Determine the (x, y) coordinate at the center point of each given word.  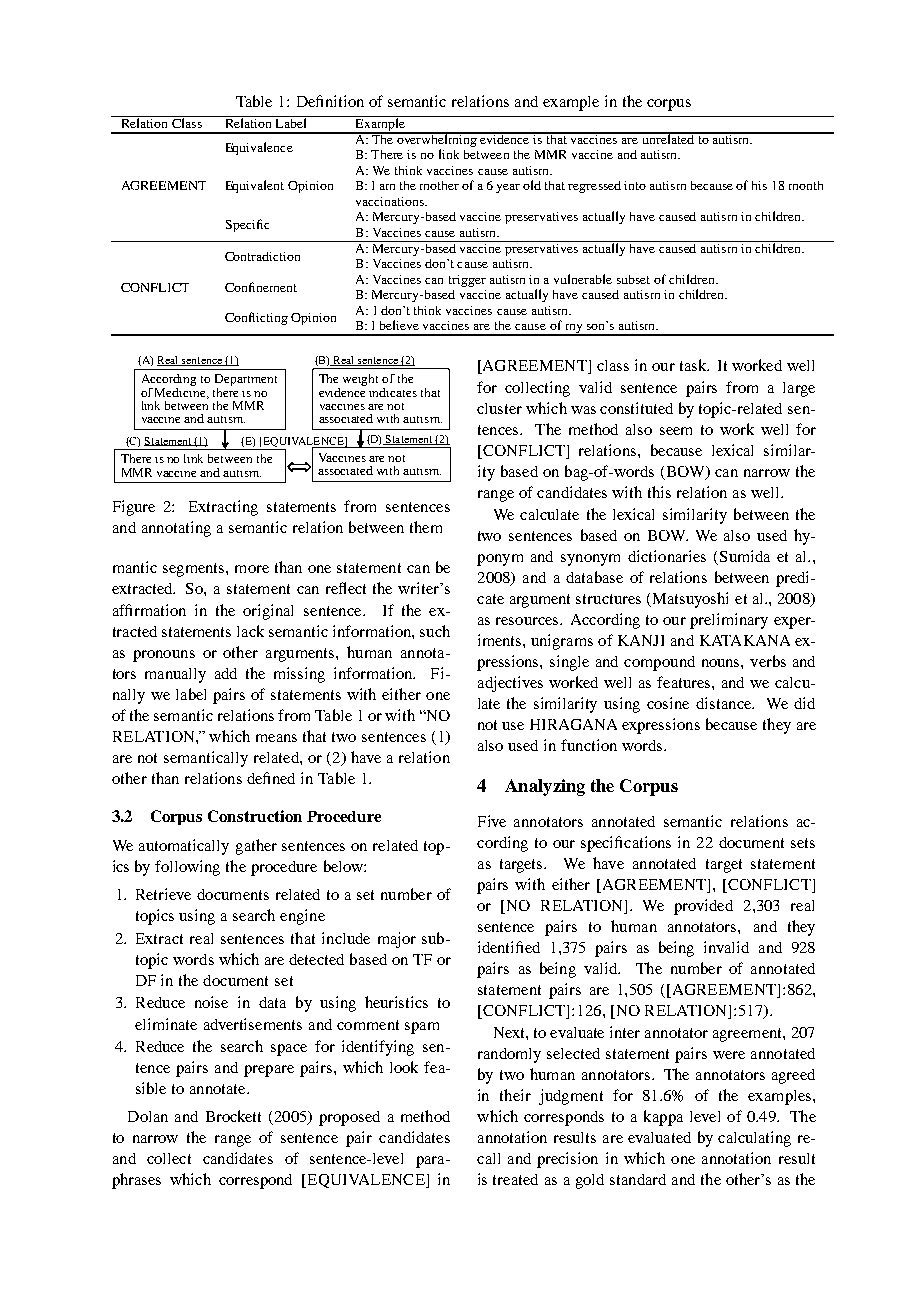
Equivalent (255, 186)
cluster (499, 408)
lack (250, 631)
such (435, 631)
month (806, 185)
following (187, 868)
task (694, 365)
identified (509, 947)
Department (246, 381)
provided (703, 907)
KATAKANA (745, 640)
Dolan (148, 1116)
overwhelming (438, 139)
